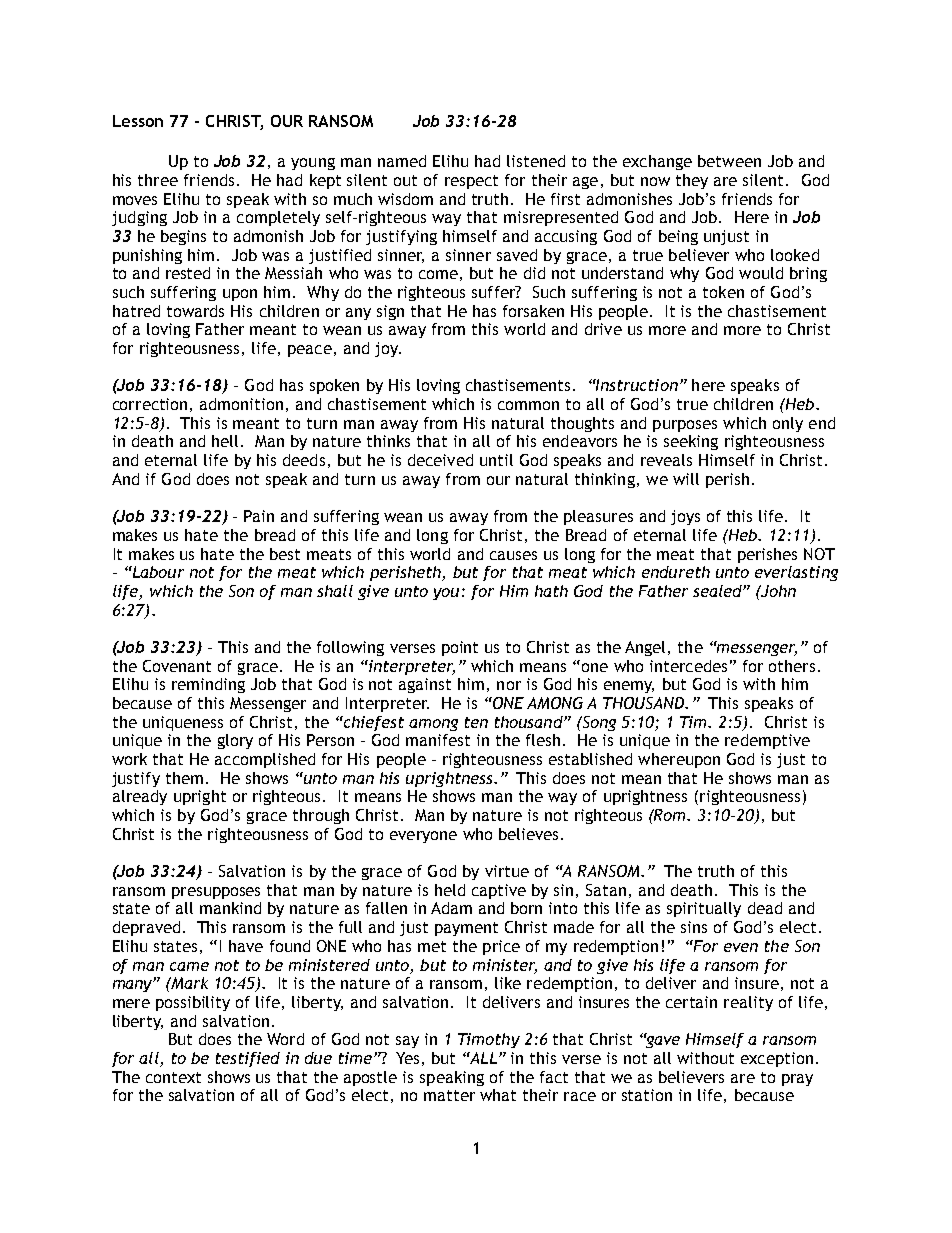  I want to click on between, so click(729, 161).
